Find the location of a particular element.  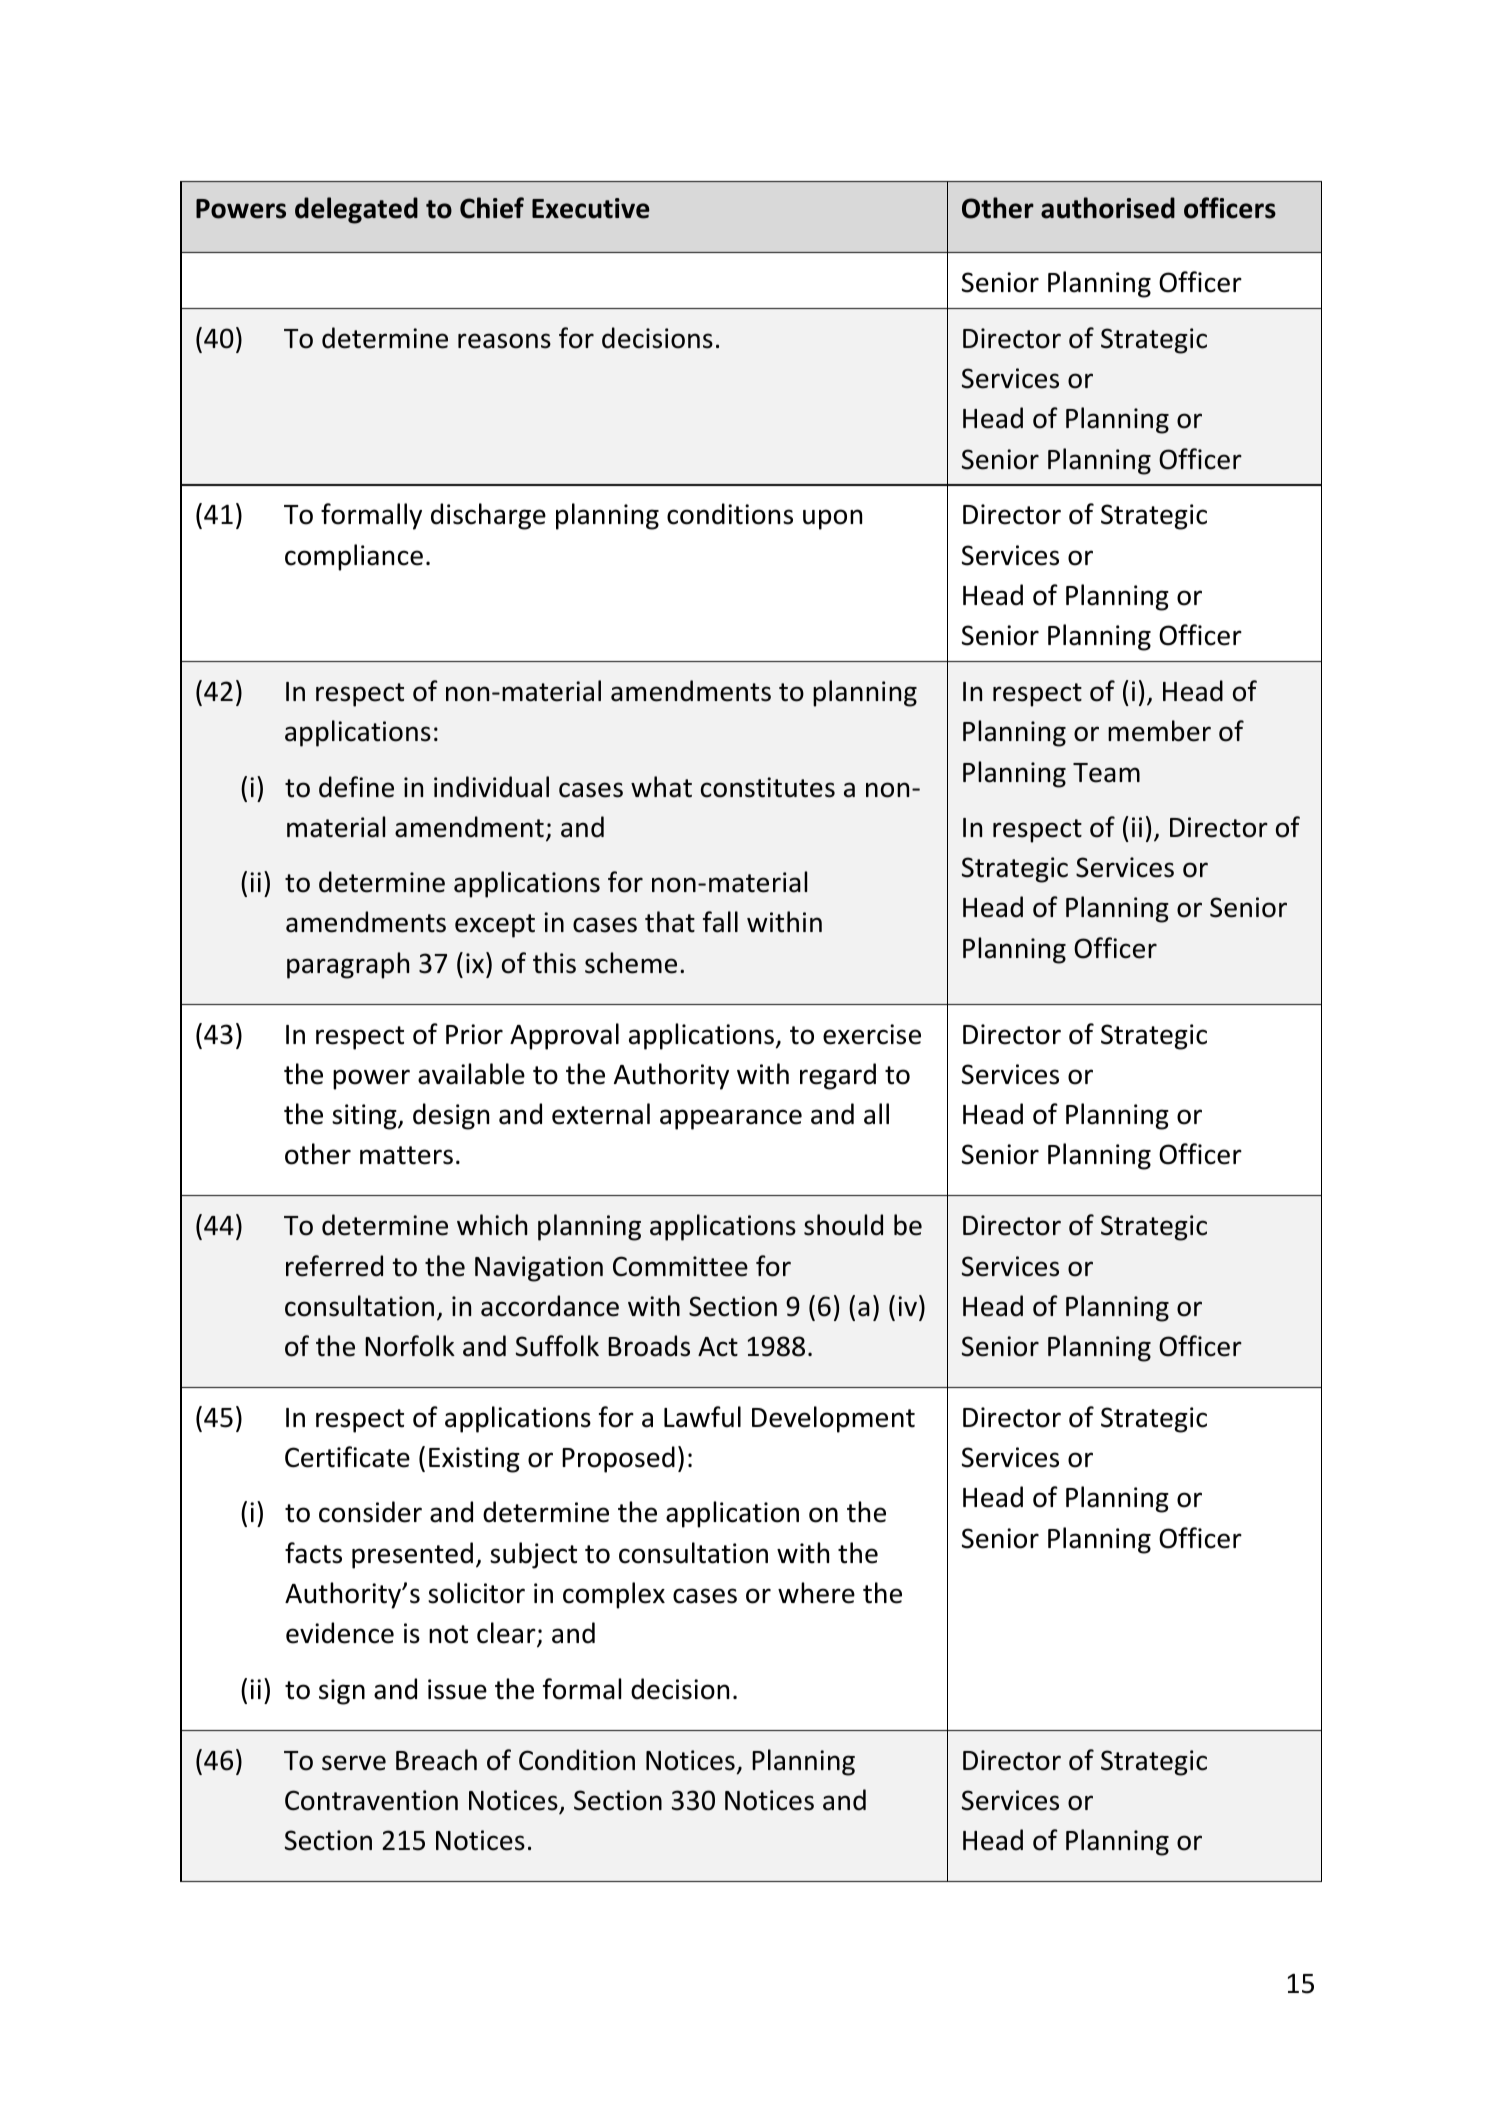

authorised is located at coordinates (1108, 208).
